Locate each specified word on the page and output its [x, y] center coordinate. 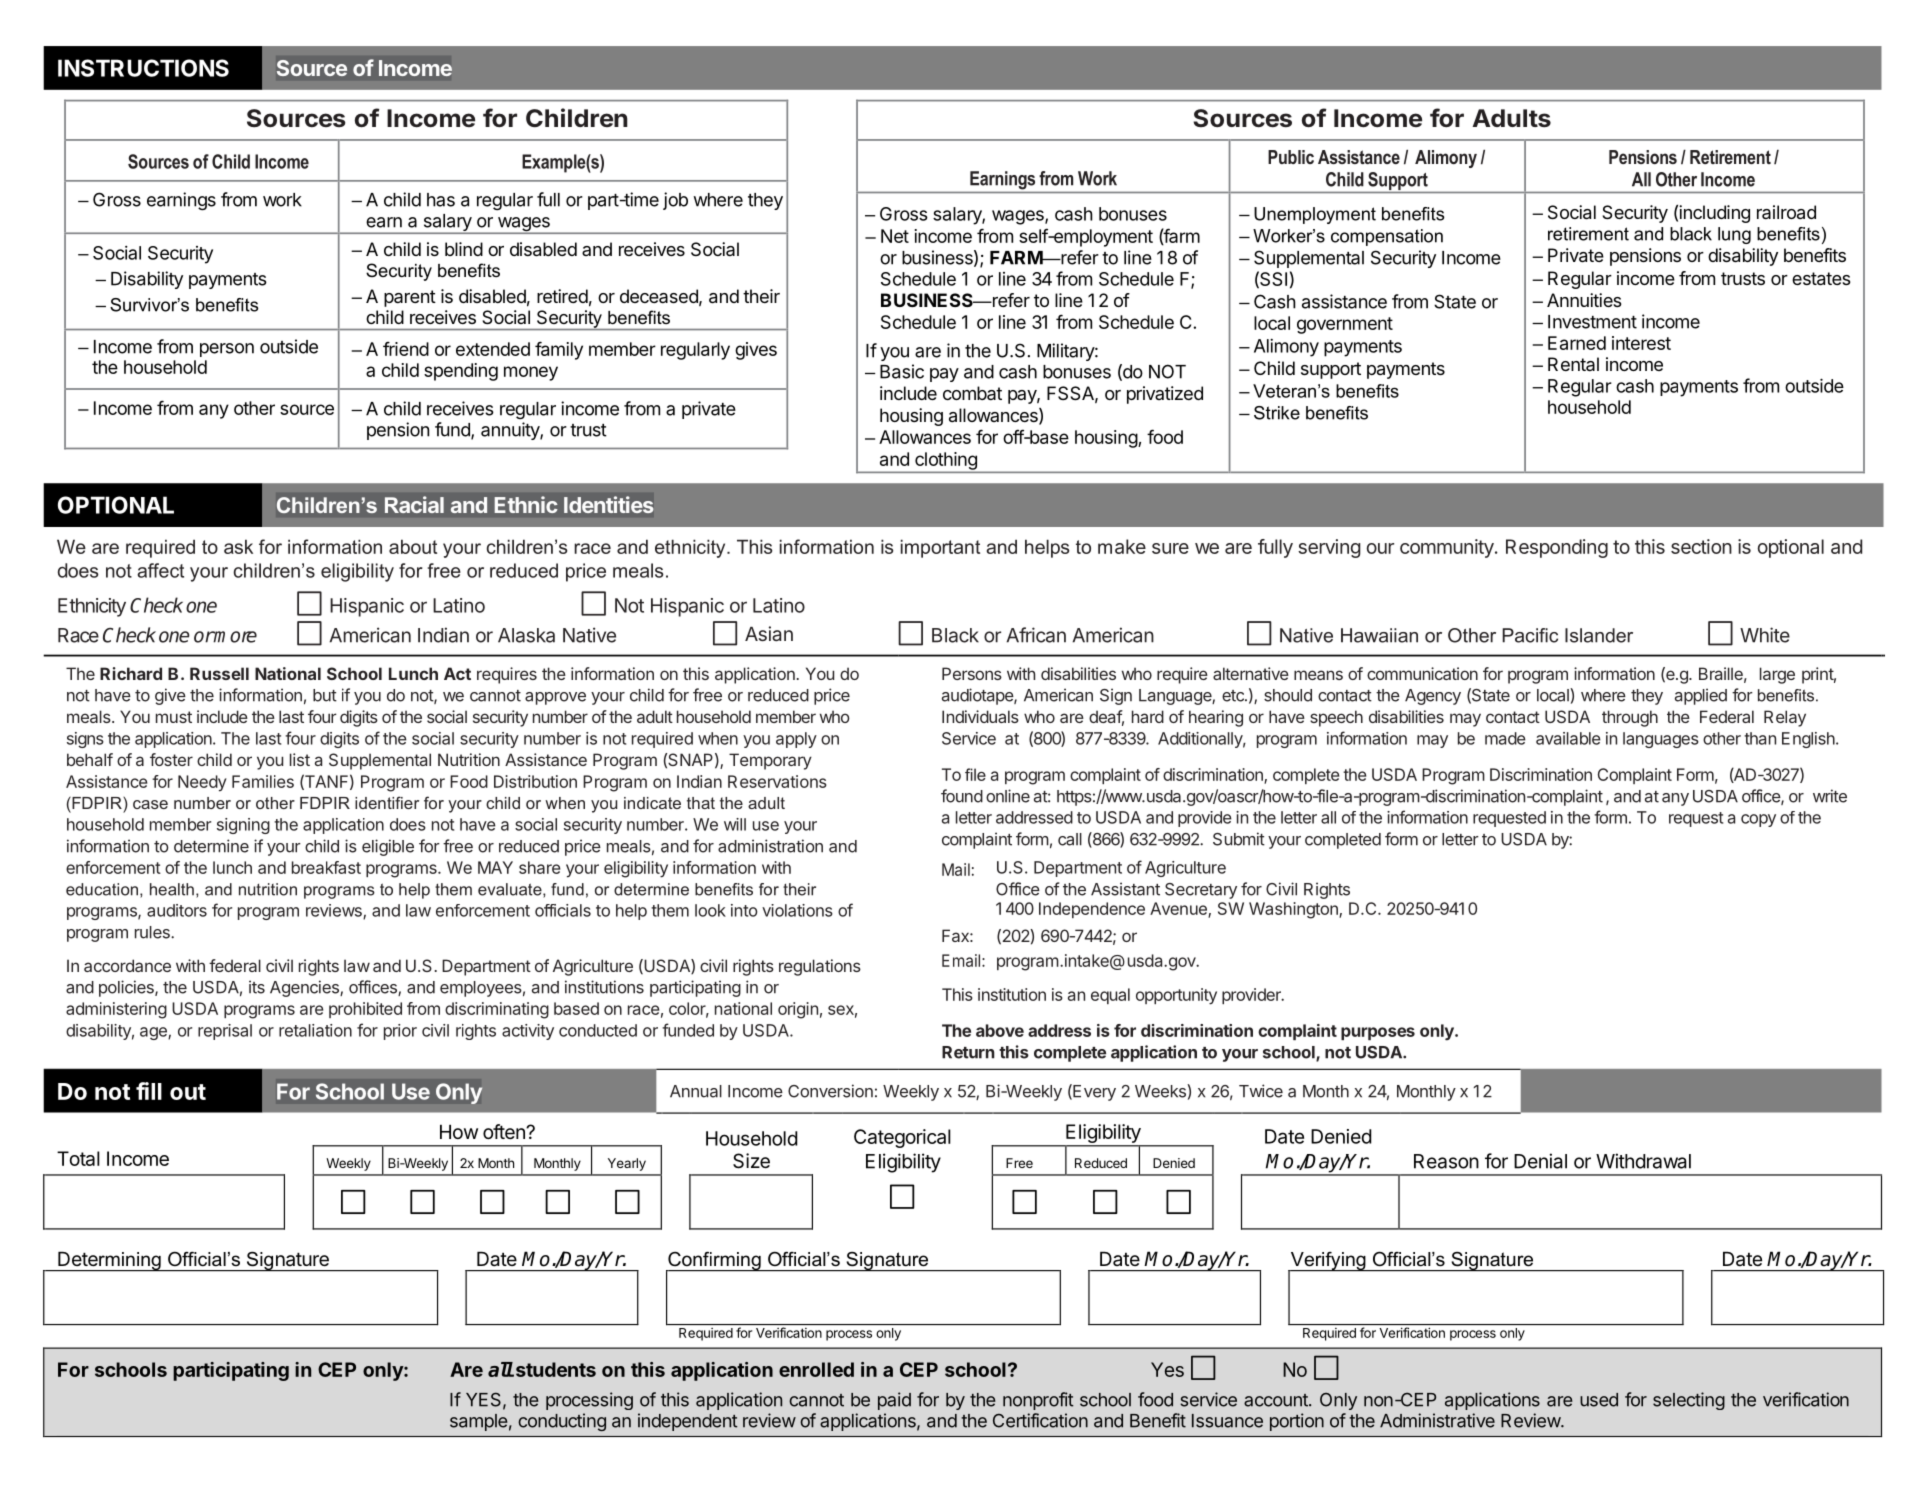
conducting [562, 1422]
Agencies [305, 988]
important [940, 548]
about [413, 546]
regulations [820, 967]
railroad [1786, 212]
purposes [1378, 1033]
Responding [1557, 548]
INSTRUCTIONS [143, 68]
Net [895, 236]
